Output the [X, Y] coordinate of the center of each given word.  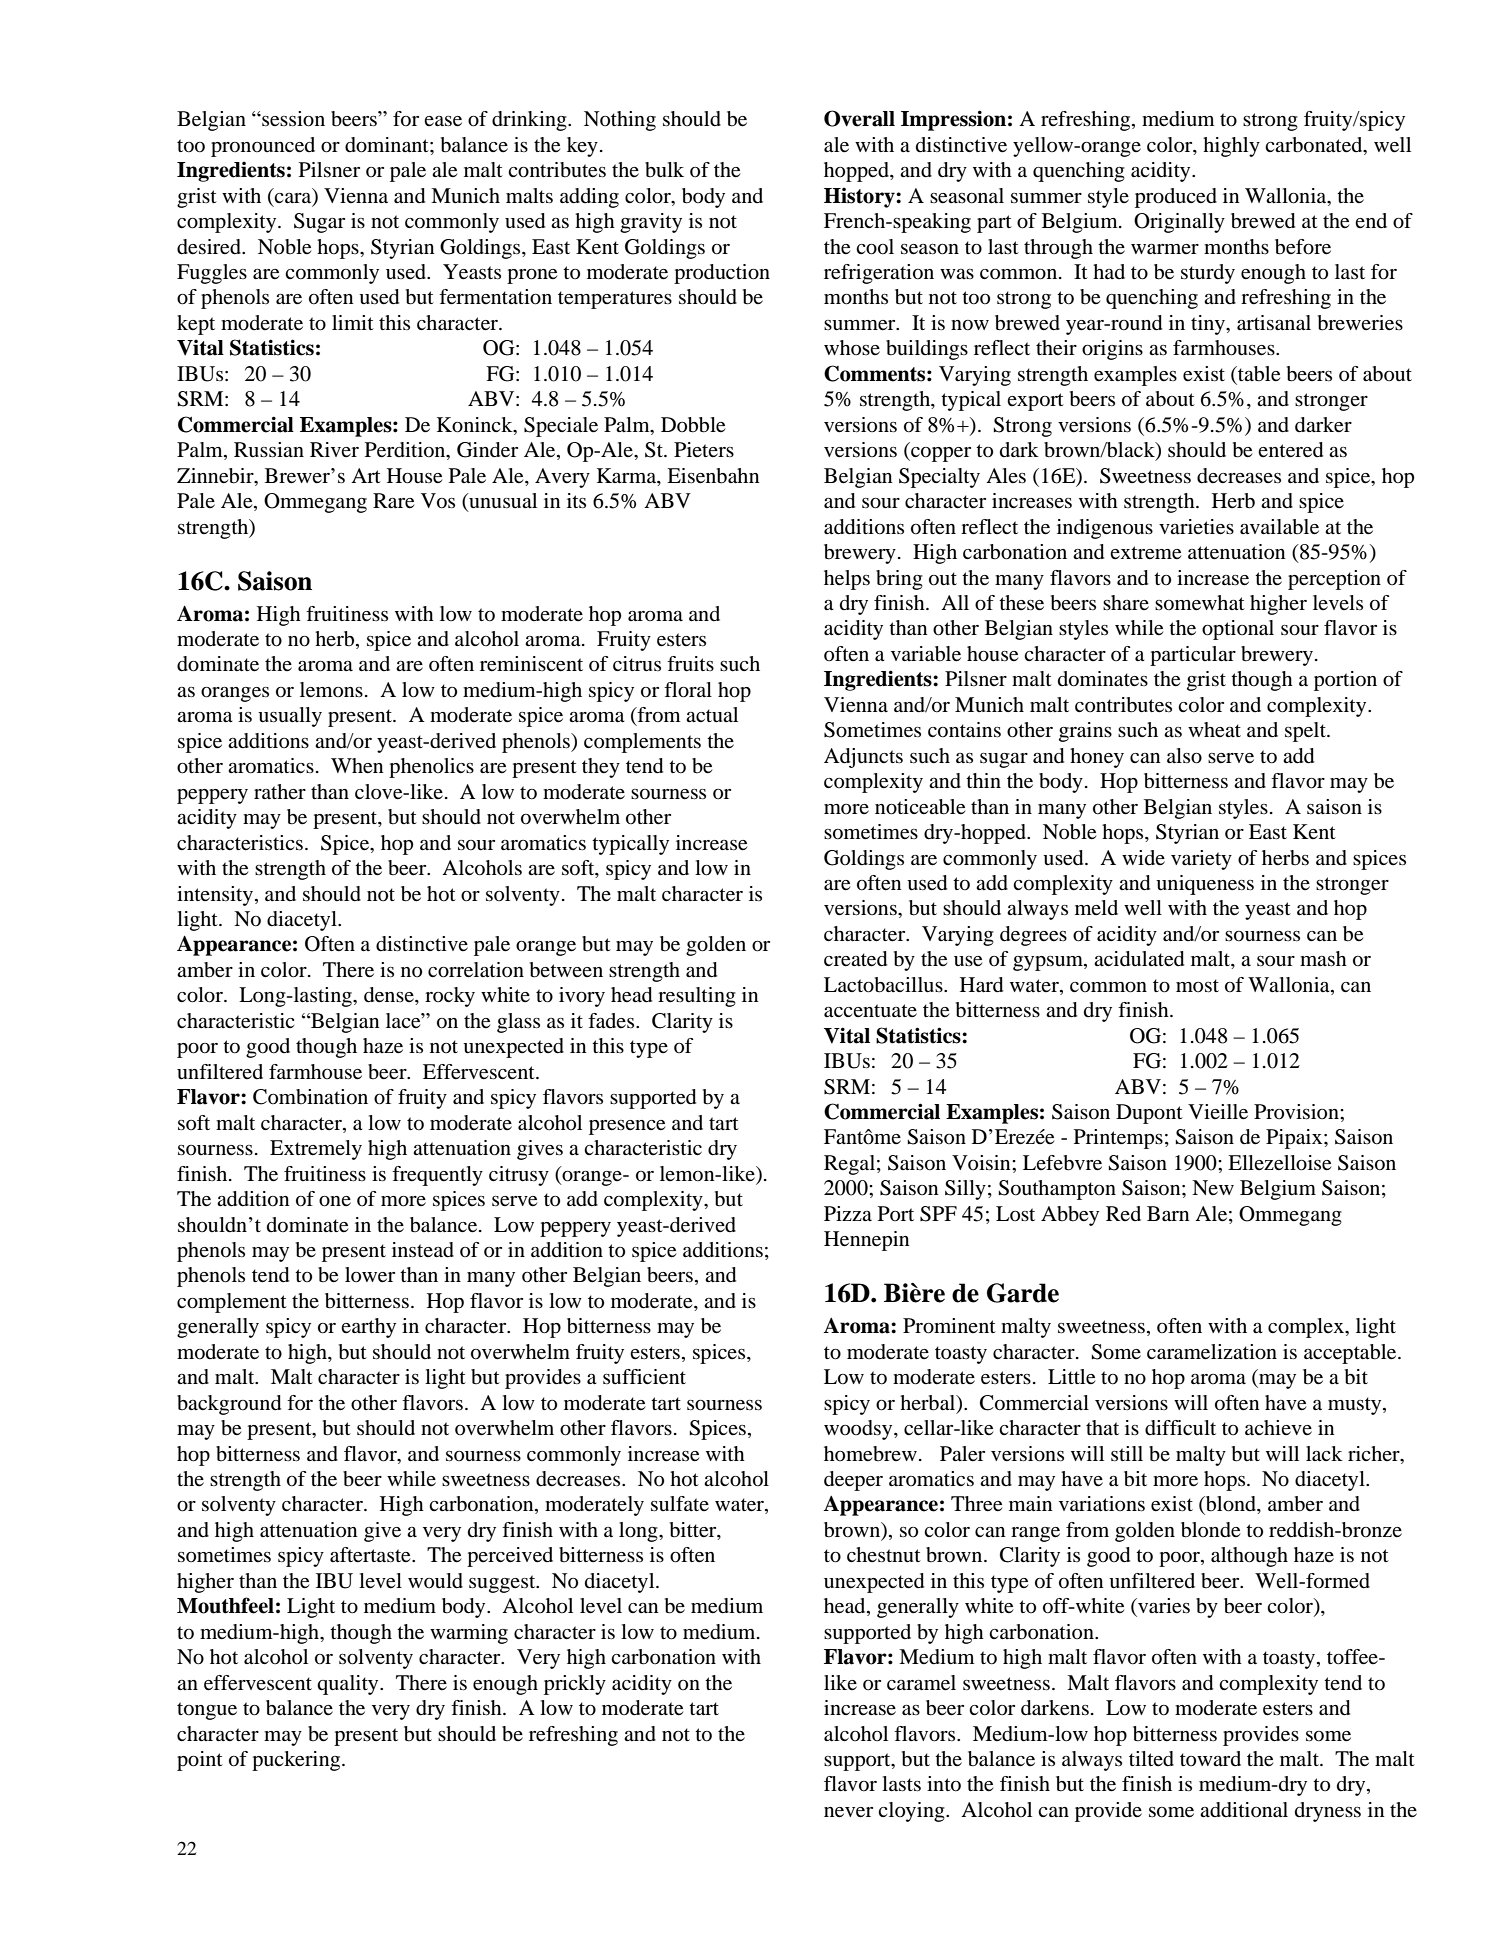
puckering [297, 1761]
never [848, 1812]
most [1197, 986]
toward [1210, 1759]
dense [390, 995]
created [855, 959]
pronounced [263, 147]
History [860, 197]
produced [1176, 198]
